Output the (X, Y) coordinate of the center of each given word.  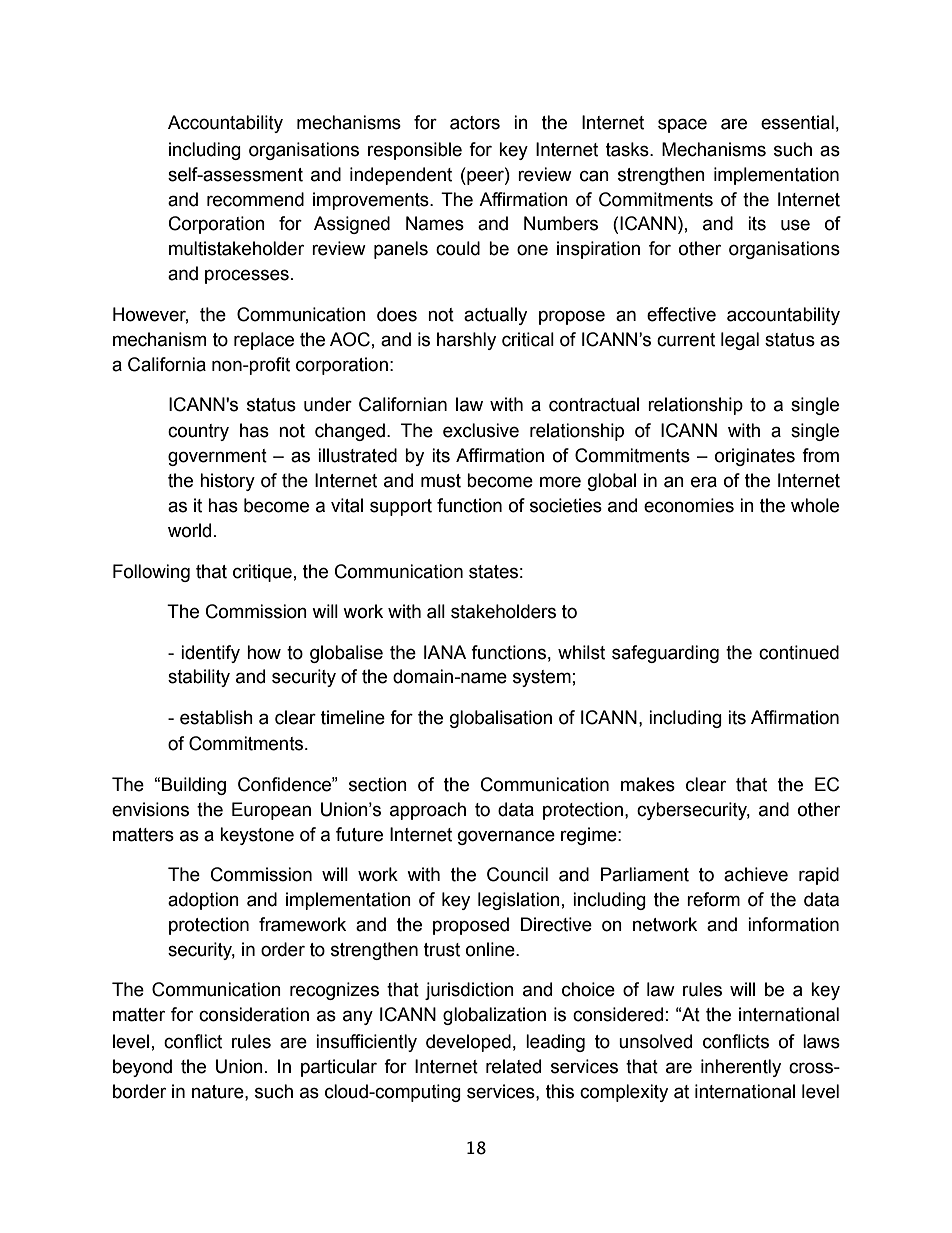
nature (219, 1092)
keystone (257, 836)
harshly (466, 341)
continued (799, 652)
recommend (255, 199)
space (682, 125)
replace (264, 341)
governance (506, 837)
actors (475, 123)
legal (740, 341)
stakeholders (503, 611)
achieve (756, 874)
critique (262, 573)
